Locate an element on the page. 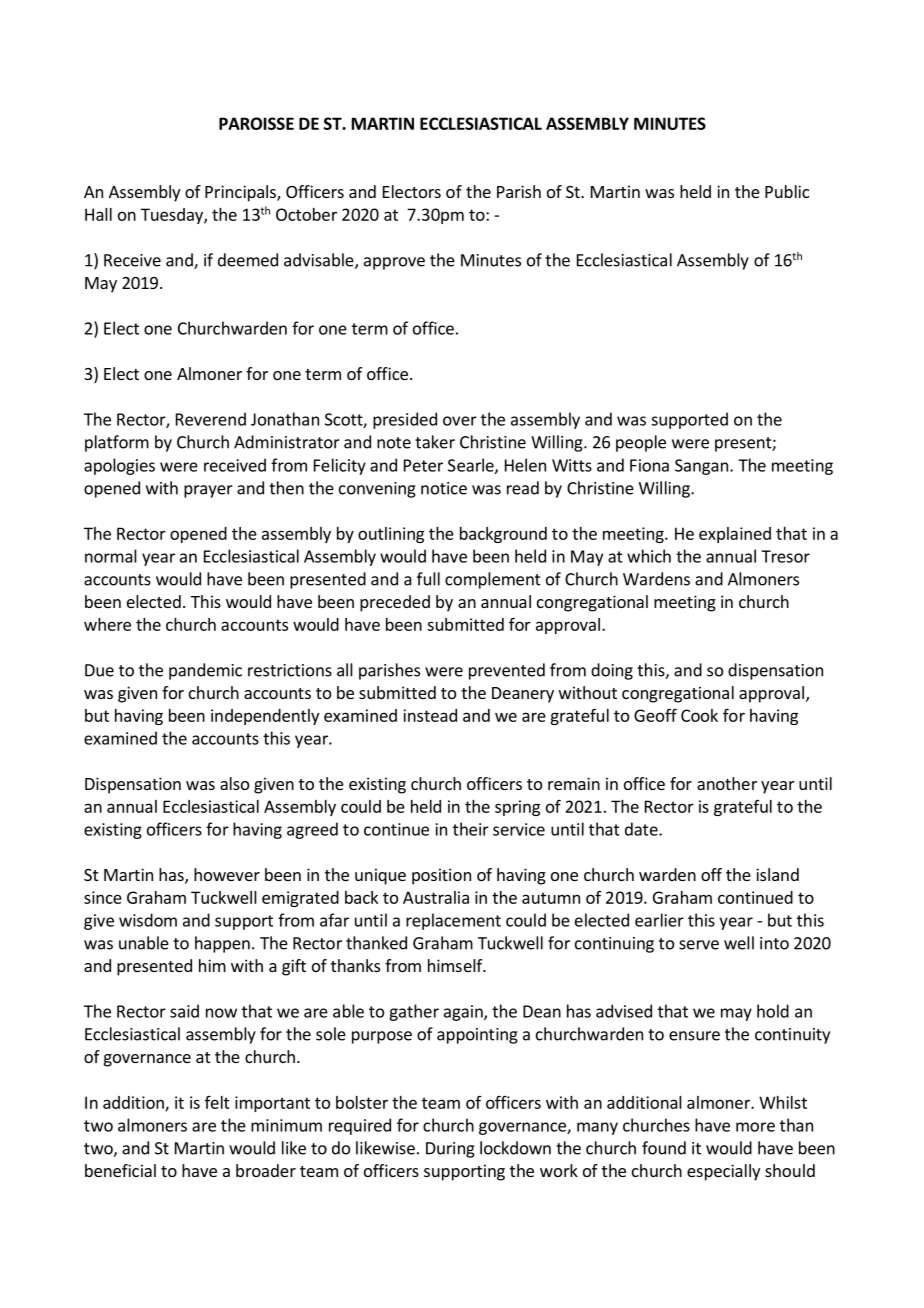 The image size is (924, 1308). Public is located at coordinates (787, 191).
